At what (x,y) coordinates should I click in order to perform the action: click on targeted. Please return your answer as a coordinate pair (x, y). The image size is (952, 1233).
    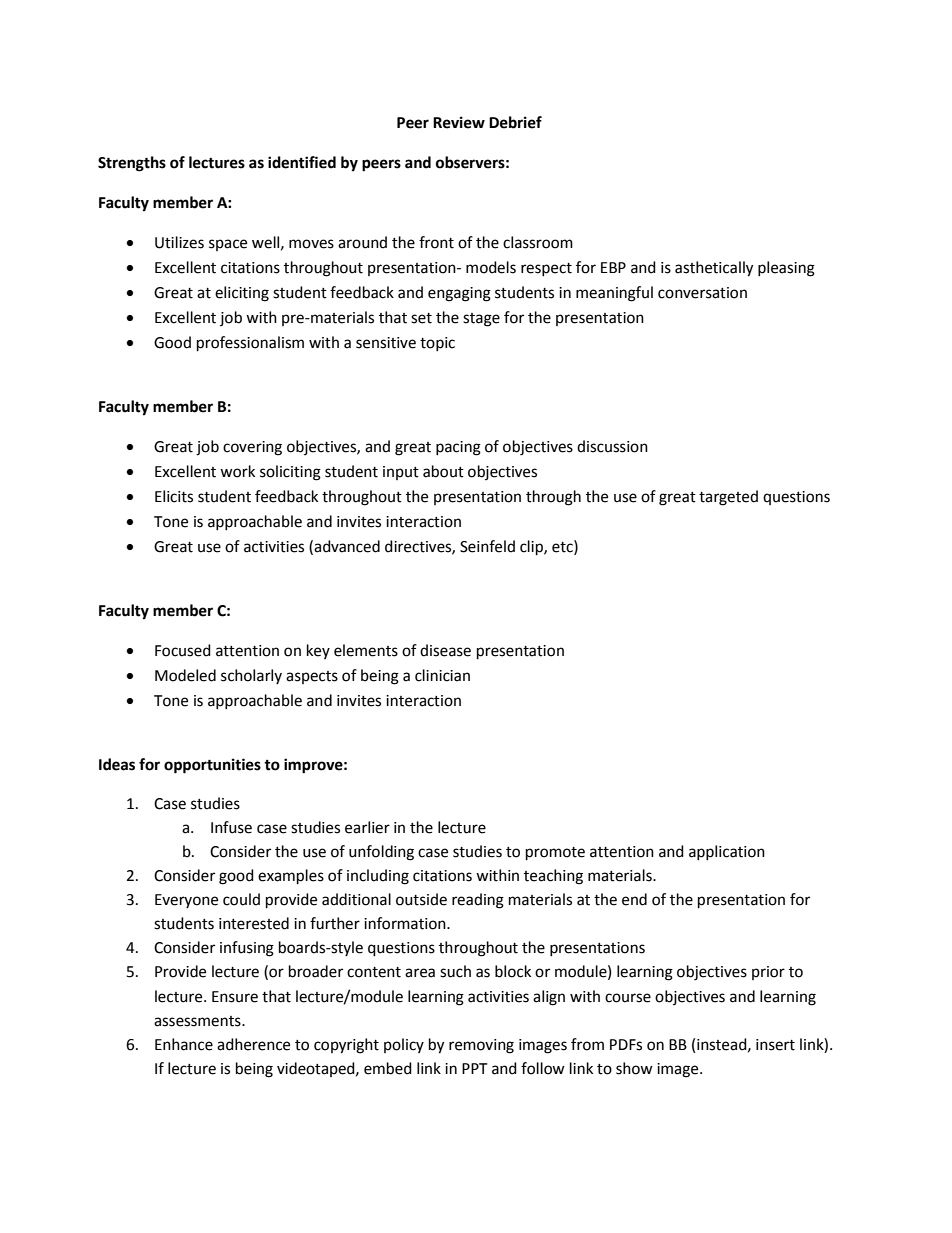
    Looking at the image, I should click on (728, 498).
